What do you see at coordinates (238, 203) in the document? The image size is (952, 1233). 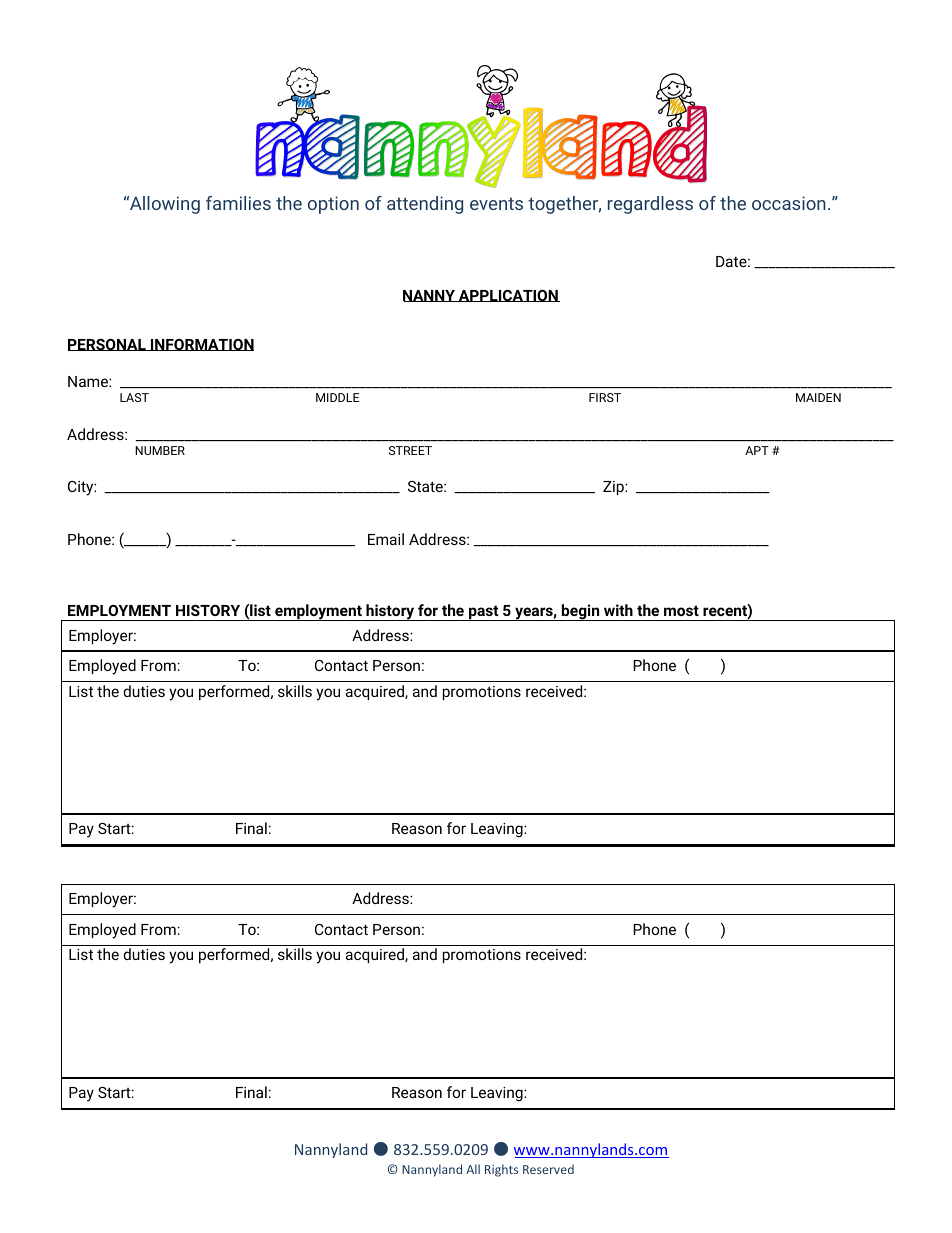 I see `families` at bounding box center [238, 203].
